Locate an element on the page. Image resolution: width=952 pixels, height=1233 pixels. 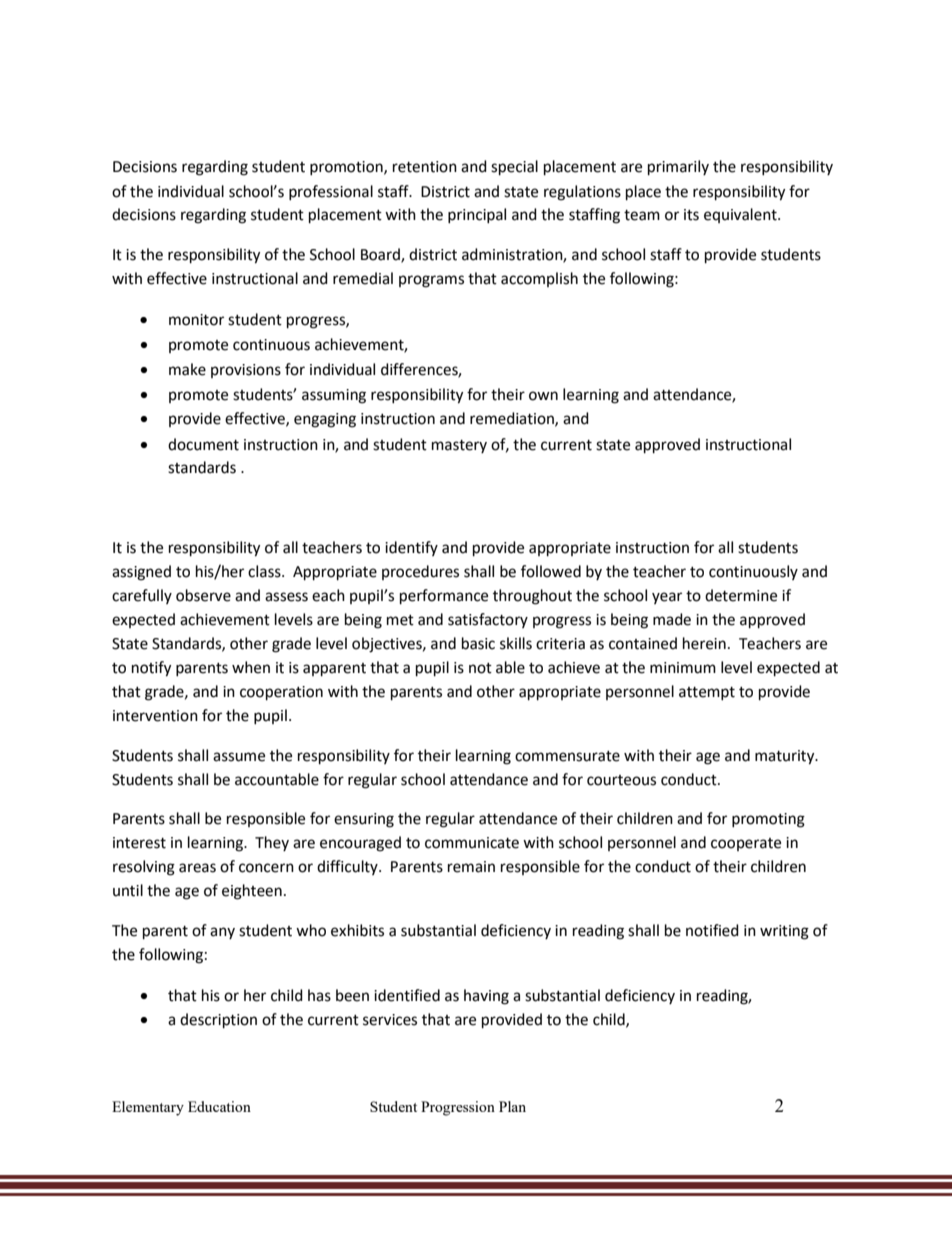
equivalent is located at coordinates (741, 215).
